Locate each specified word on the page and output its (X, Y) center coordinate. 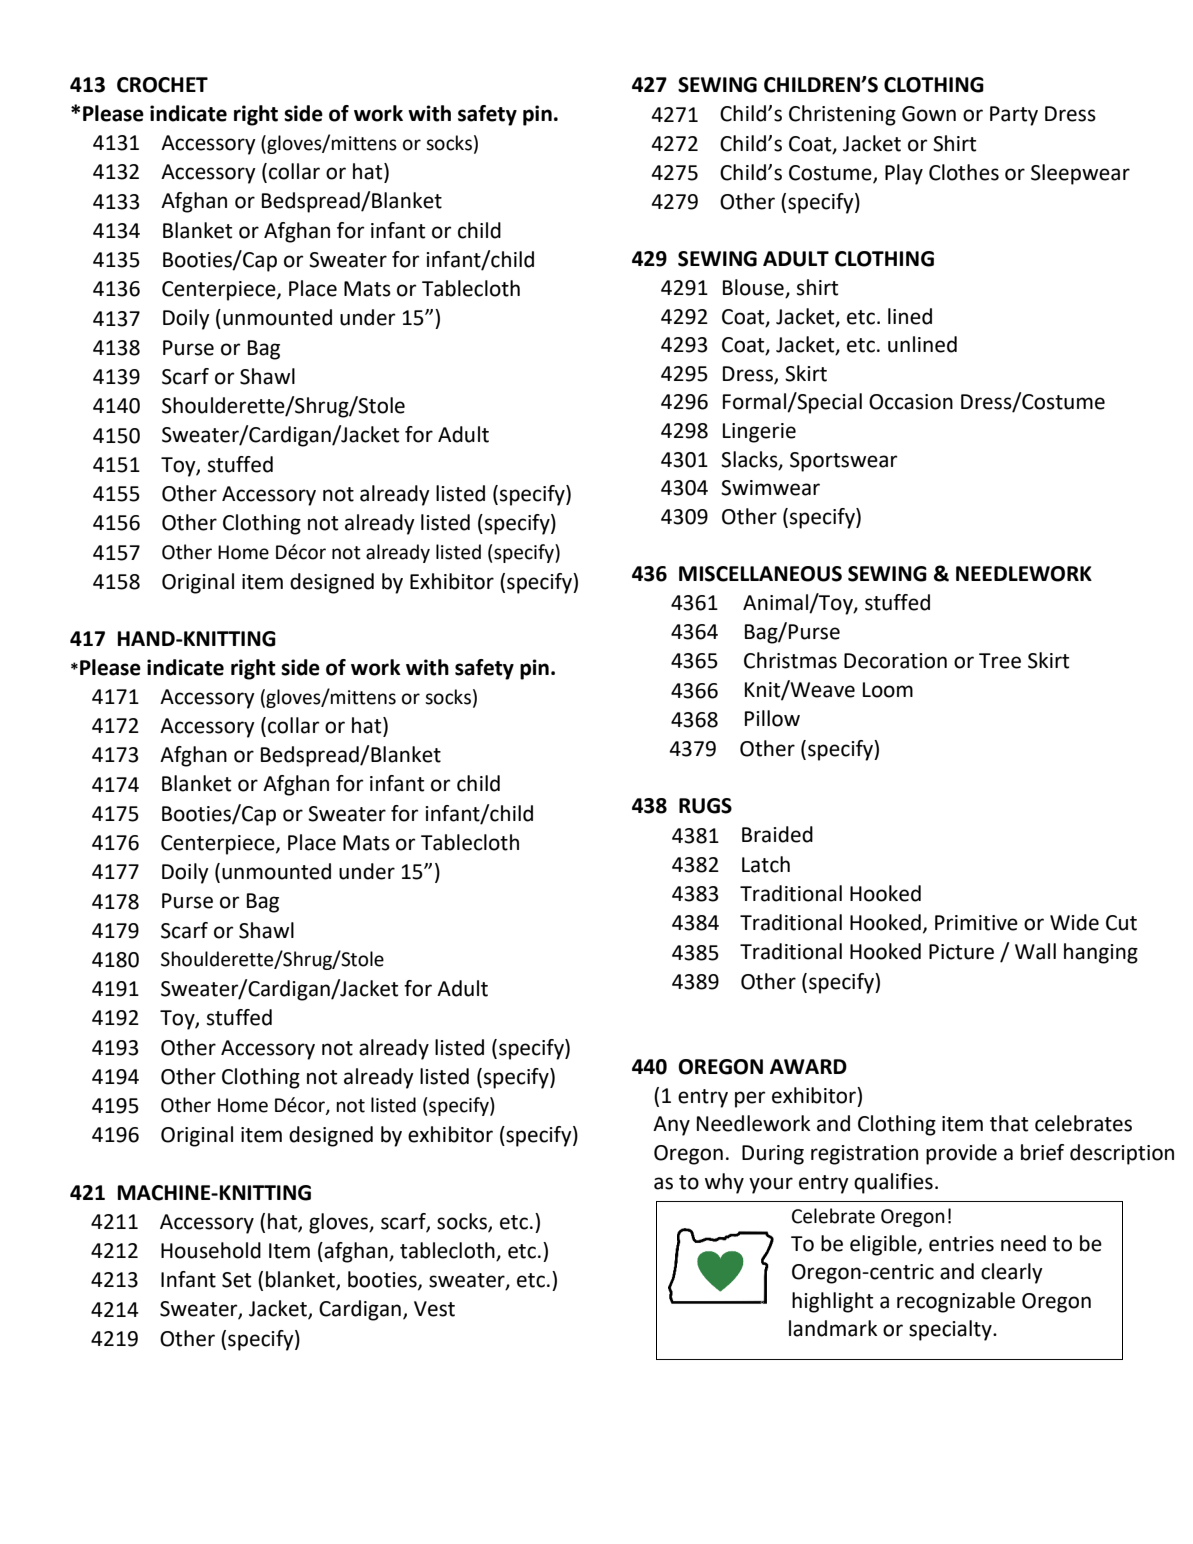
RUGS (705, 806)
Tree (1000, 661)
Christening (842, 115)
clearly (1012, 1273)
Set (236, 1280)
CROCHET (162, 85)
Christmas (790, 660)
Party (1014, 116)
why (724, 1183)
